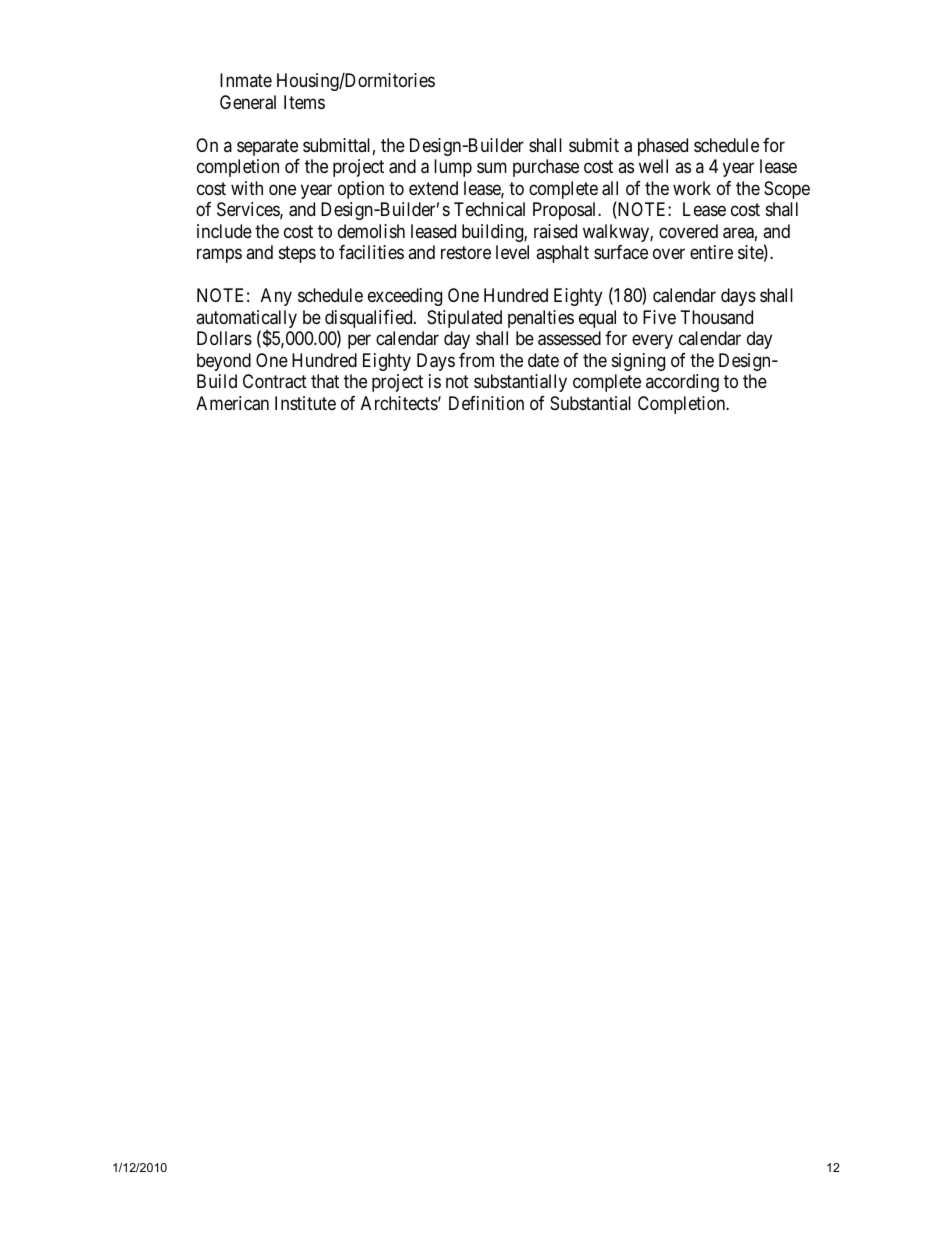  Describe the element at coordinates (489, 209) in the image. I see `Technical` at that location.
